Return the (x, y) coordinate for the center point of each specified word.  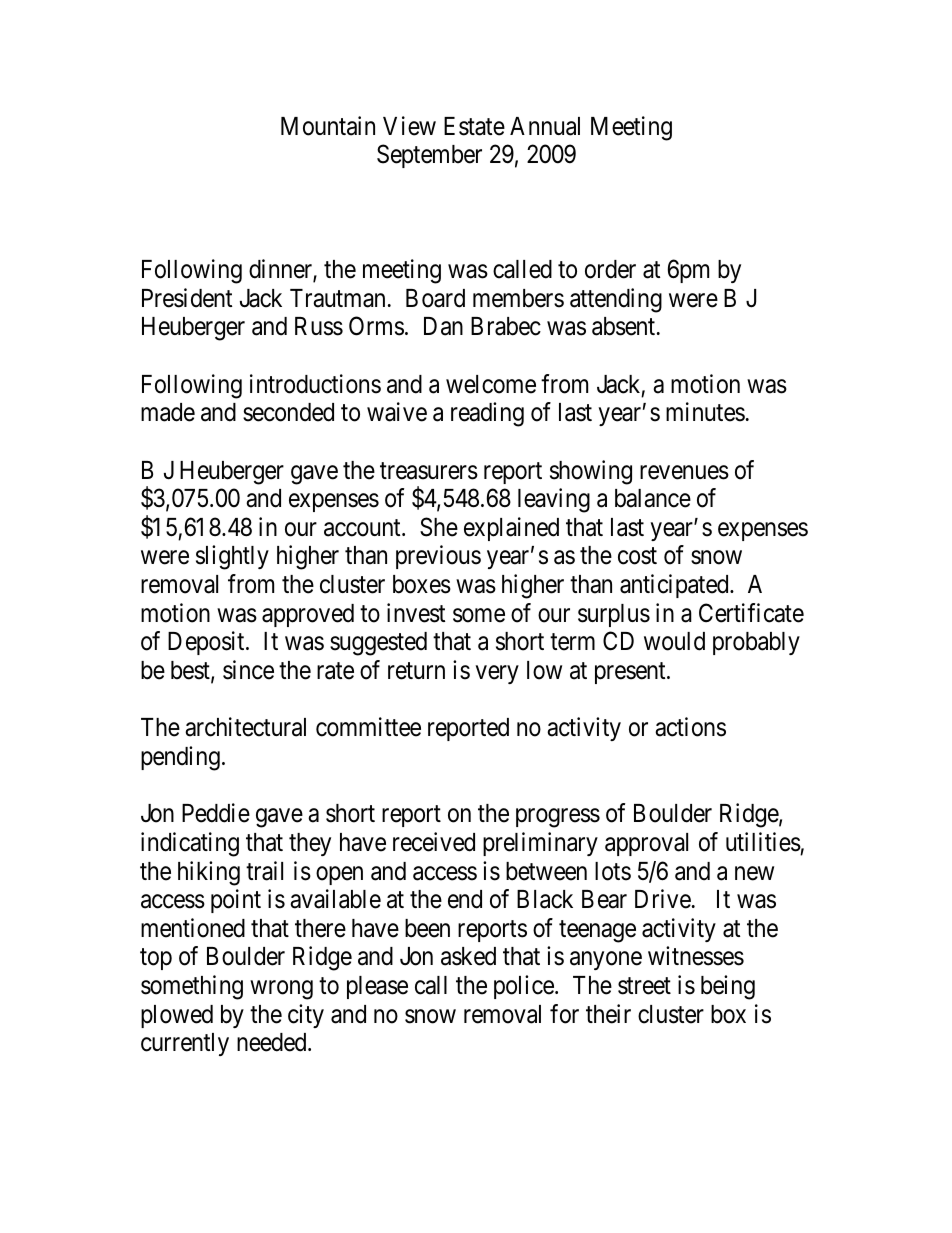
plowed (177, 1016)
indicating (190, 844)
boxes (422, 584)
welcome (491, 384)
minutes (705, 412)
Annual (545, 126)
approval (646, 844)
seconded (288, 412)
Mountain (328, 126)
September (429, 156)
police (524, 987)
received (434, 842)
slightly (232, 557)
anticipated (675, 586)
